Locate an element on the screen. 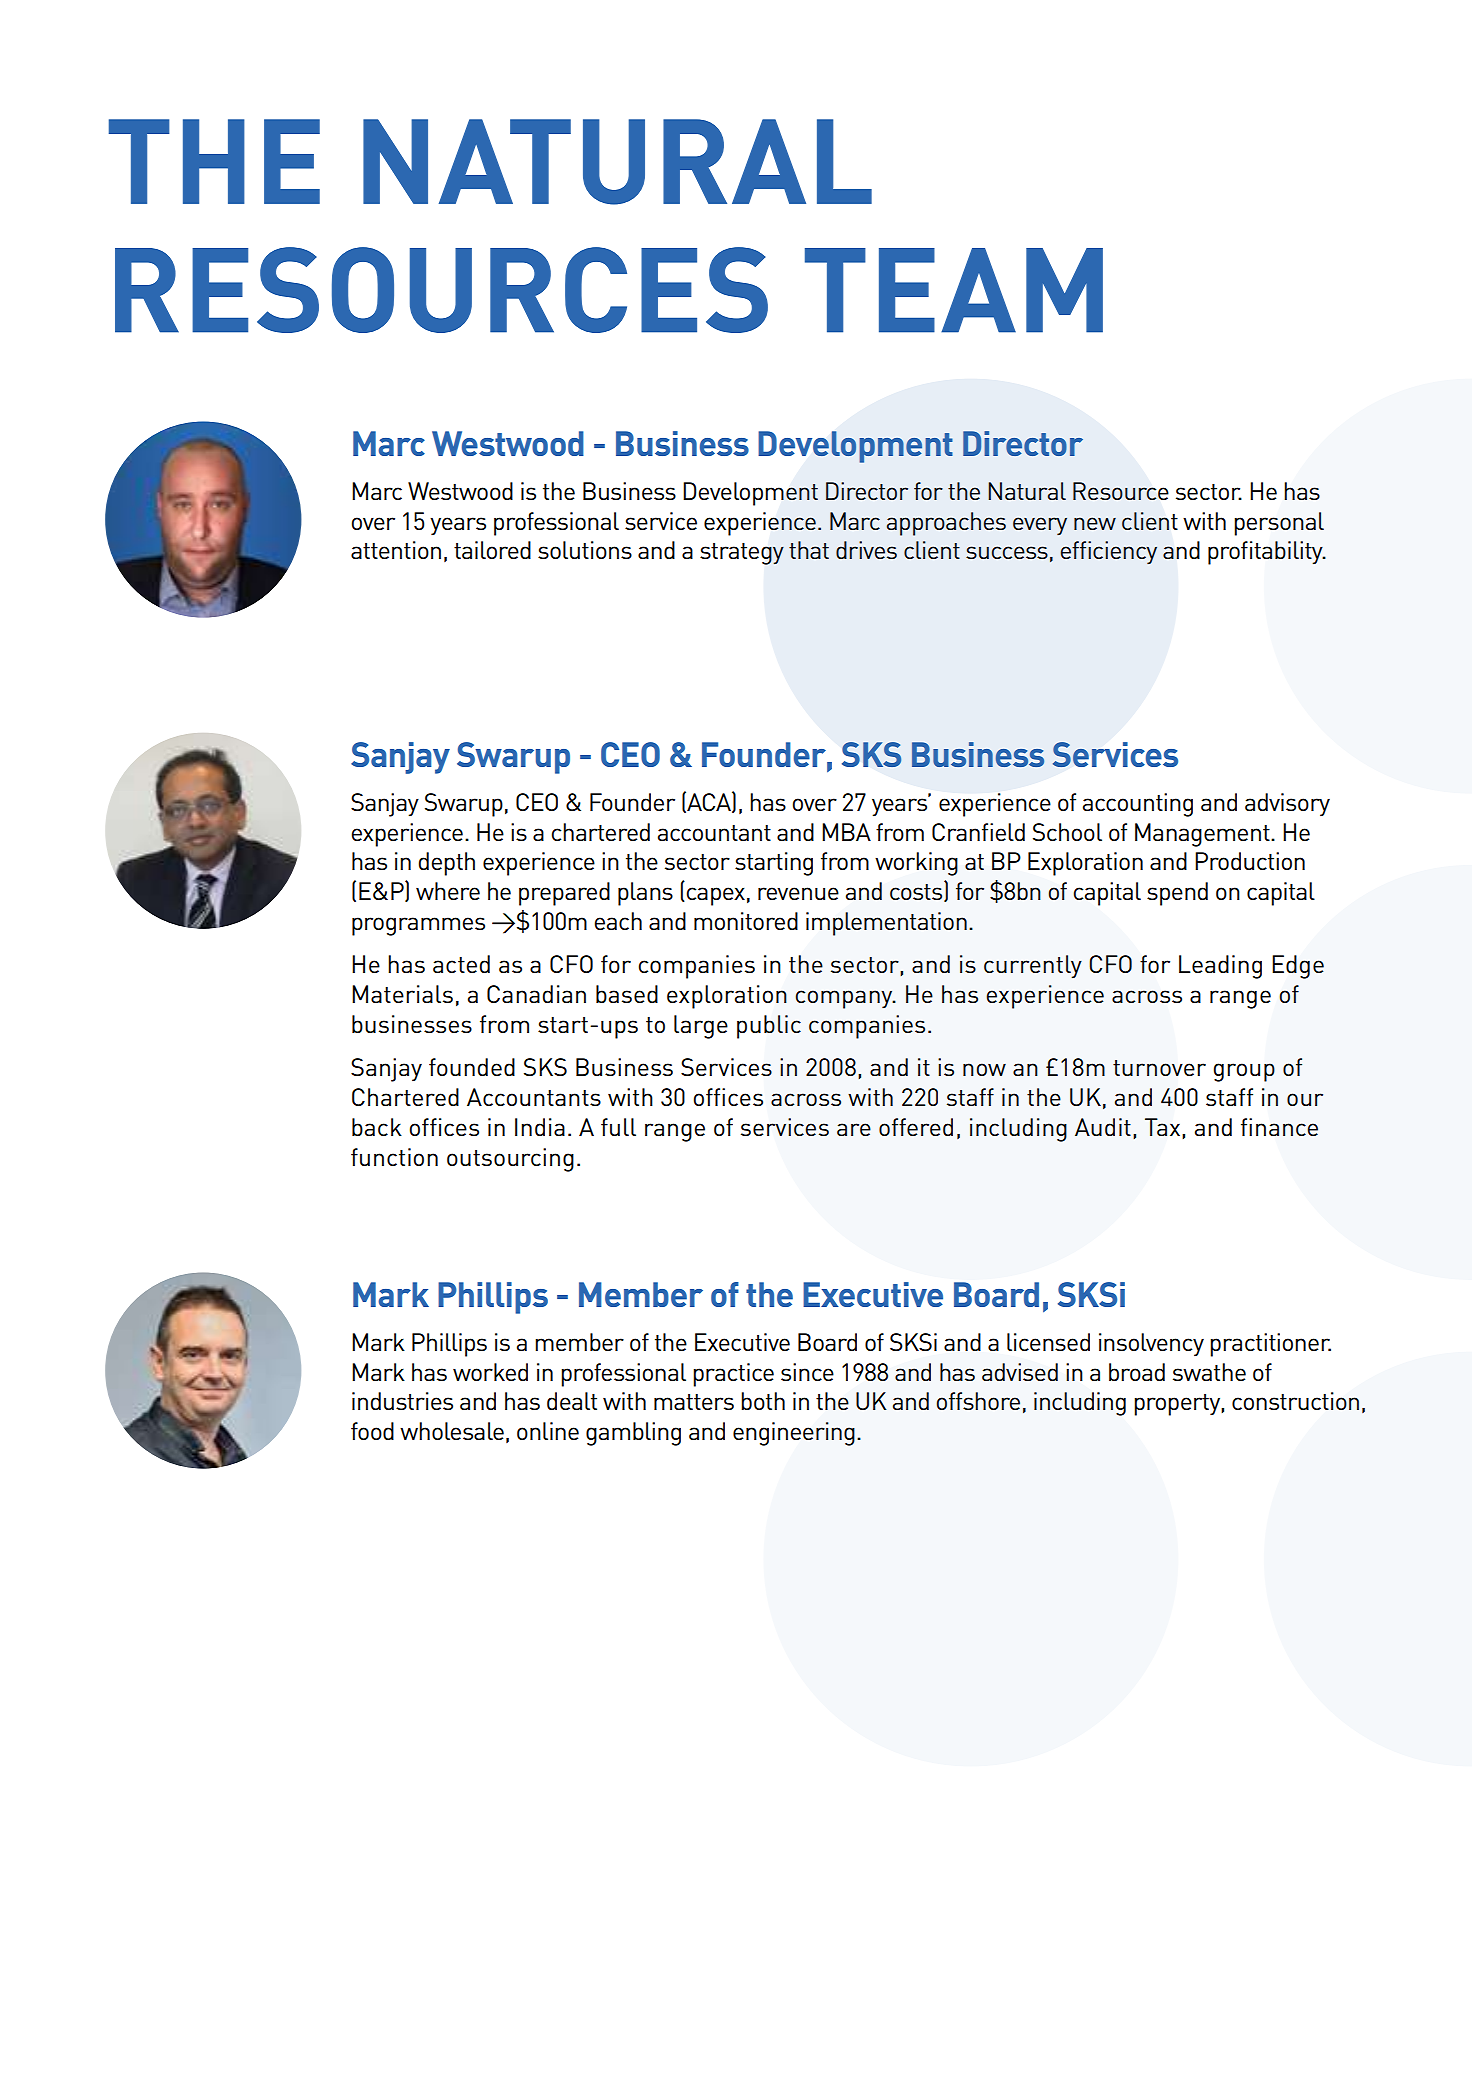 Image resolution: width=1472 pixels, height=2082 pixels. tailored is located at coordinates (492, 550).
